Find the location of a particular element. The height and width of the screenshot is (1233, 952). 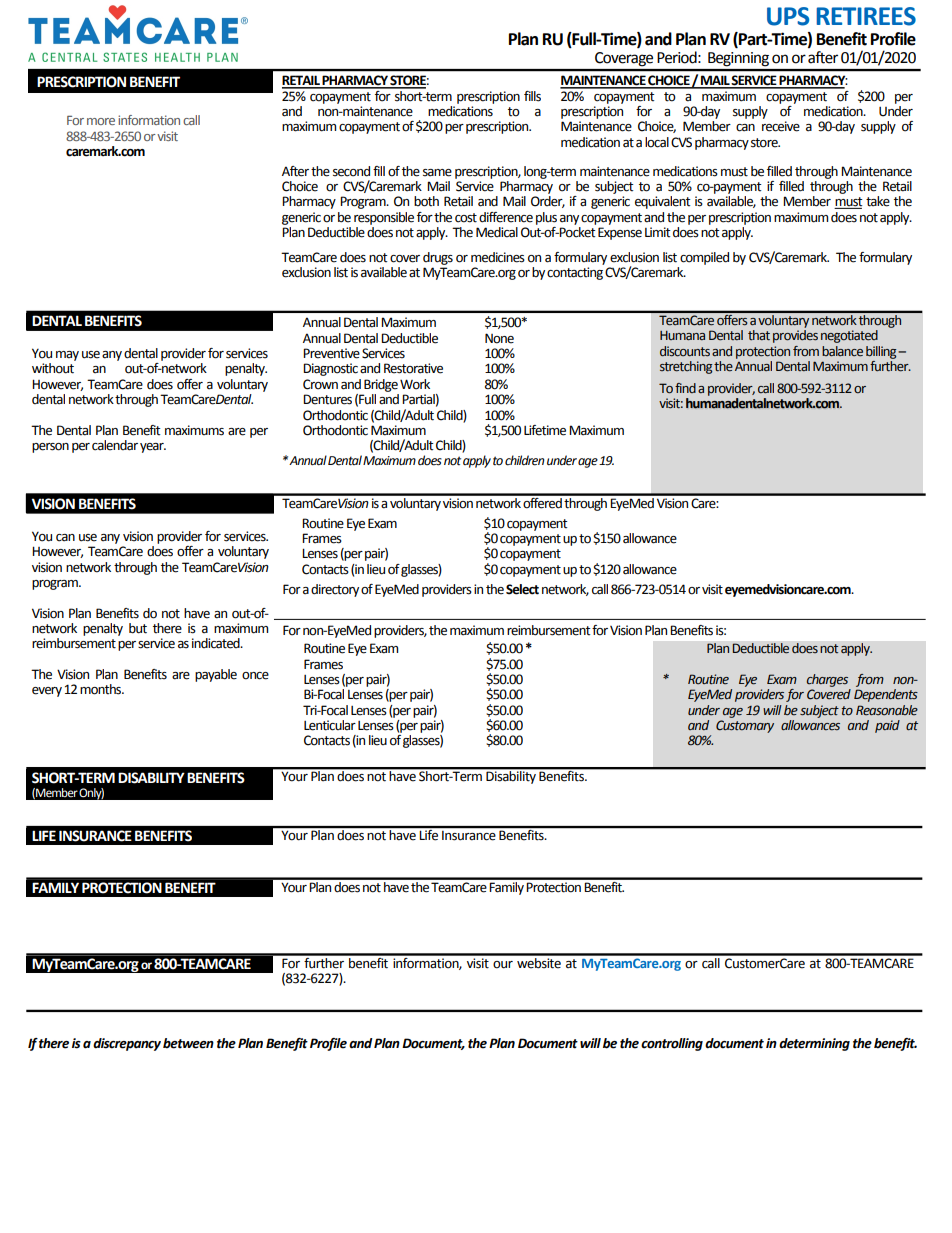

discrepancy is located at coordinates (127, 1044).
